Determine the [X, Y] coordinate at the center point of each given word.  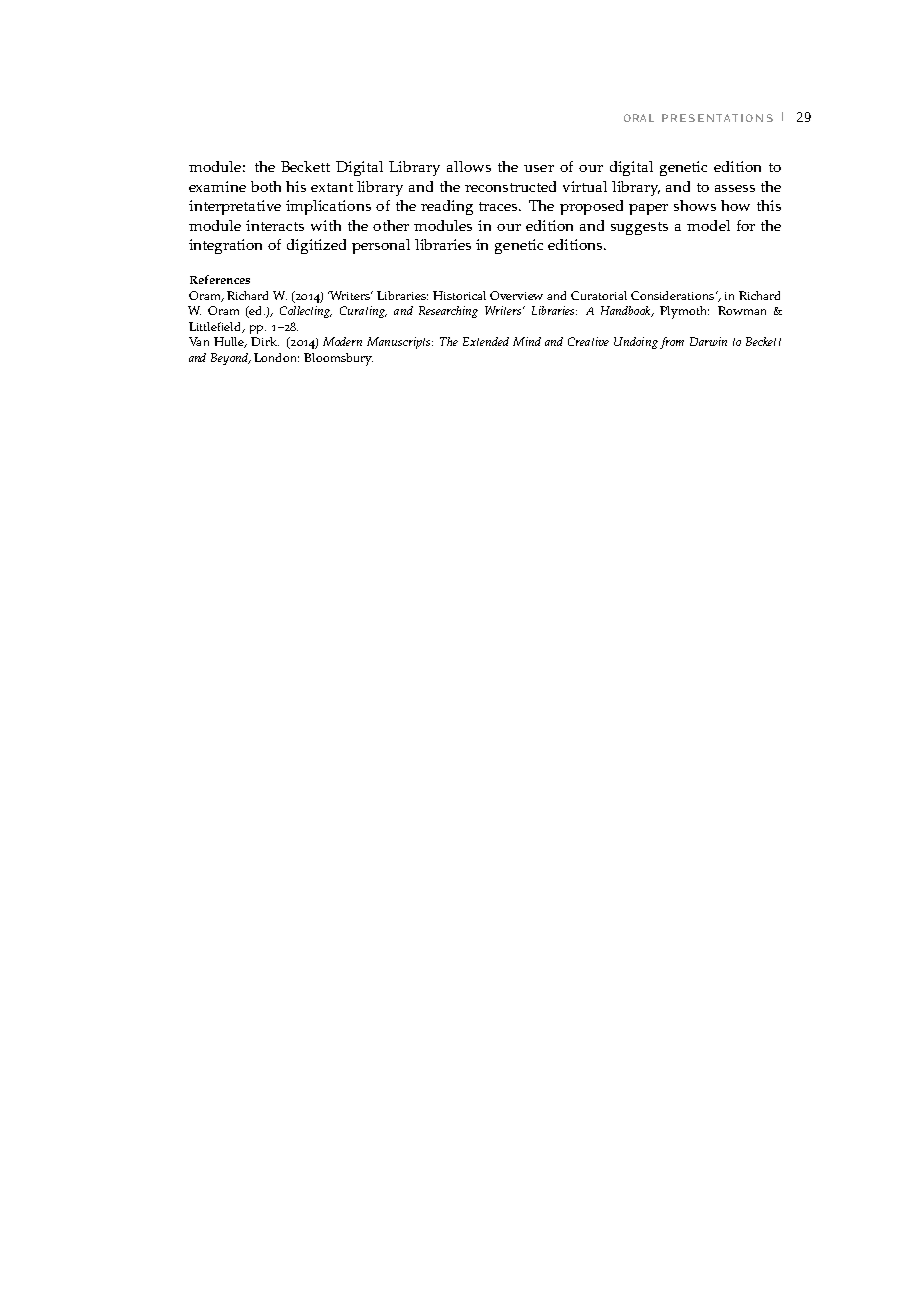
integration [225, 246]
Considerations [674, 295]
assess [735, 188]
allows [469, 166]
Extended [486, 341]
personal [381, 246]
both [266, 186]
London [276, 357]
